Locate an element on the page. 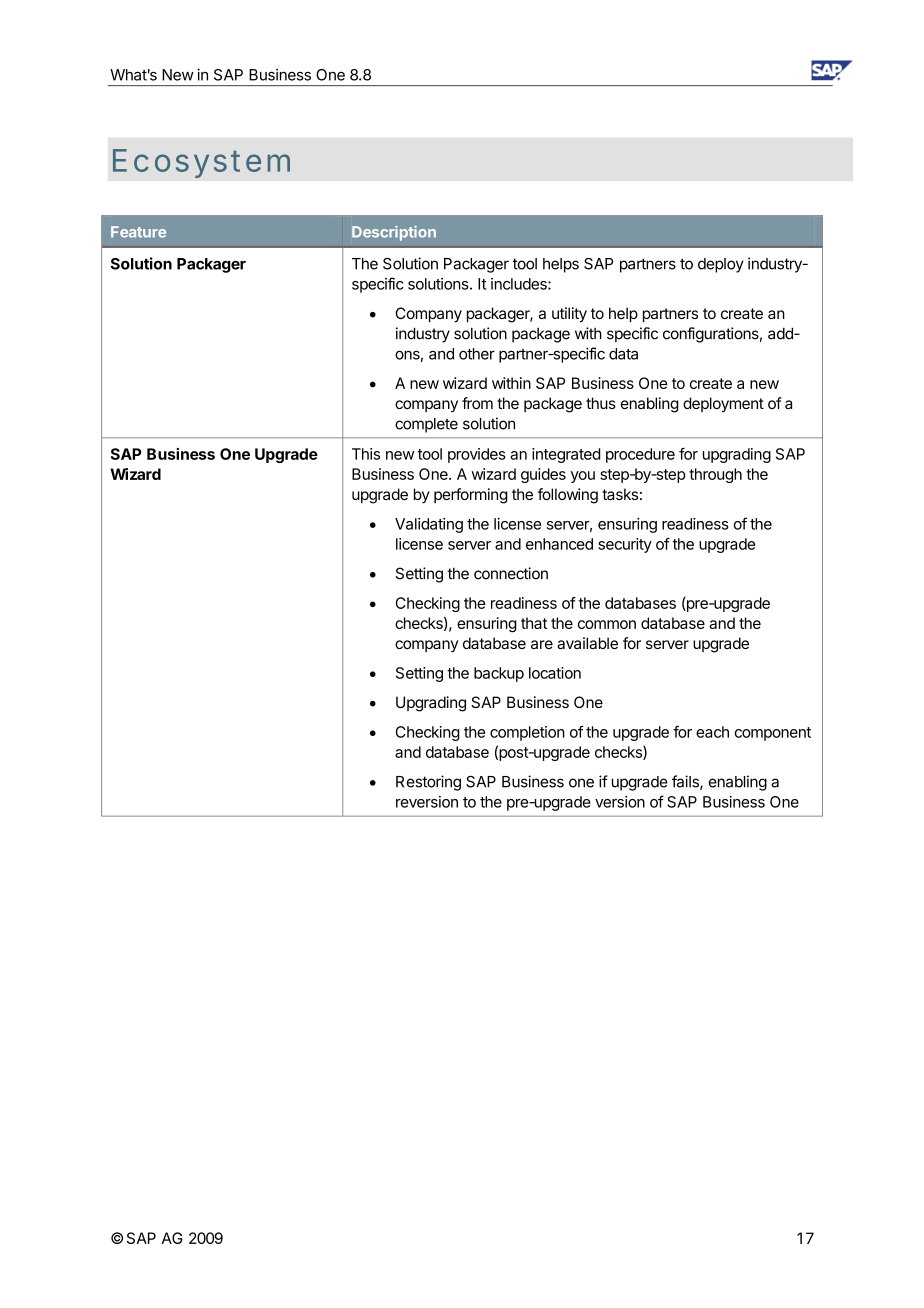  Description is located at coordinates (394, 233).
